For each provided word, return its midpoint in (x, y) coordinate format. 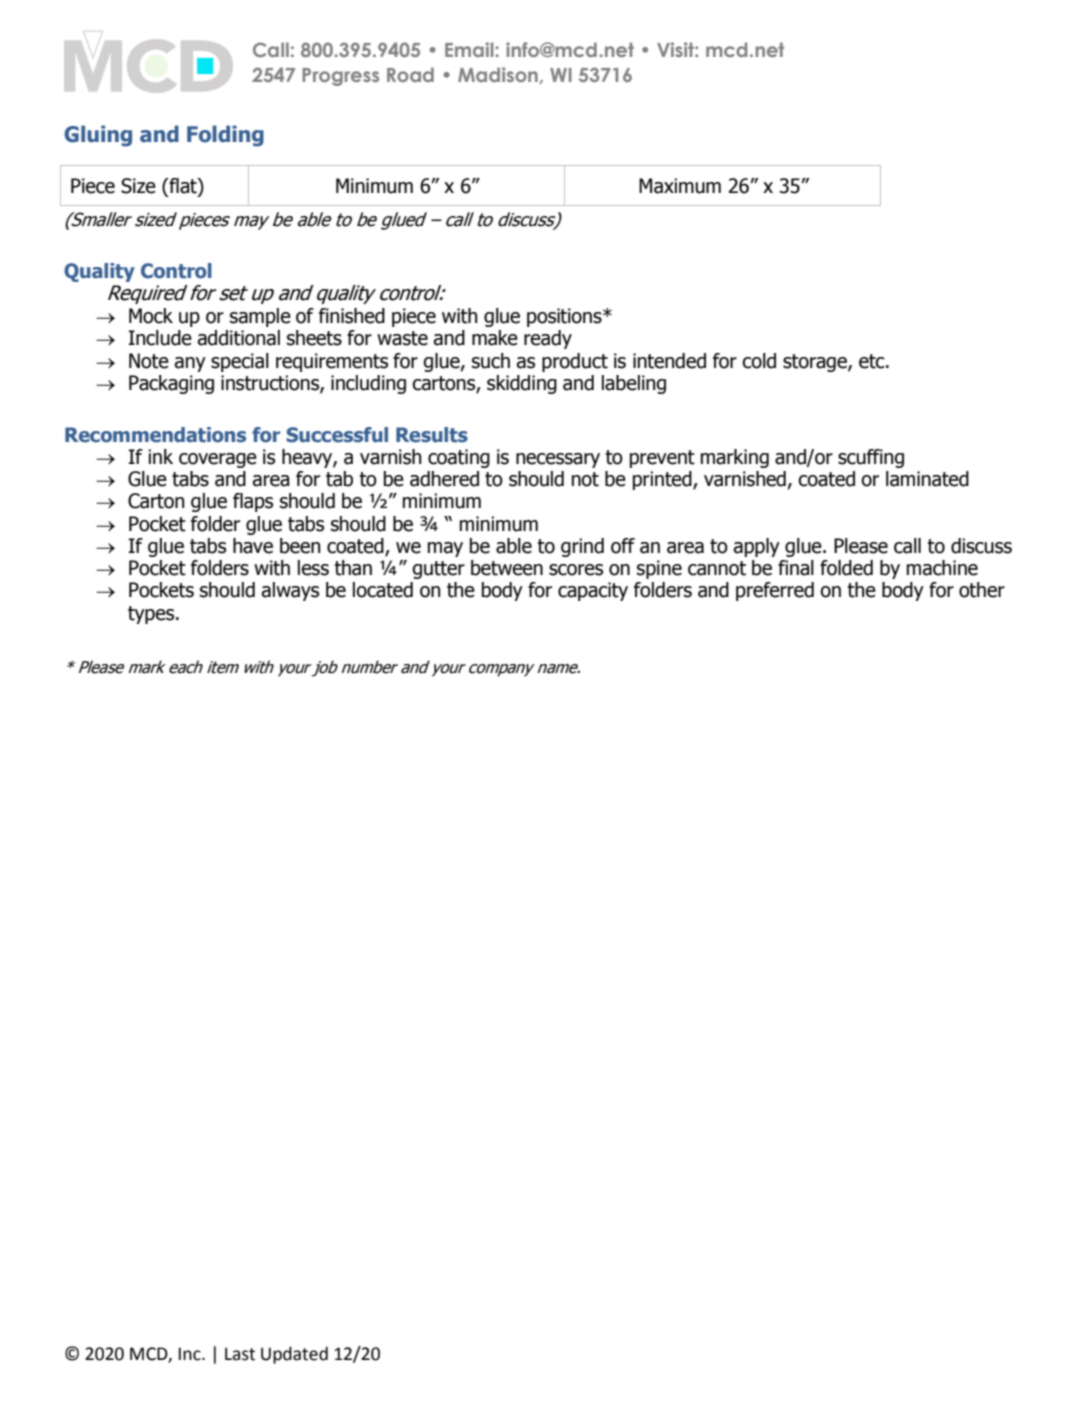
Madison (499, 75)
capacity (593, 591)
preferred (775, 591)
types (152, 615)
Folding (225, 136)
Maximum (680, 186)
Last (240, 1354)
